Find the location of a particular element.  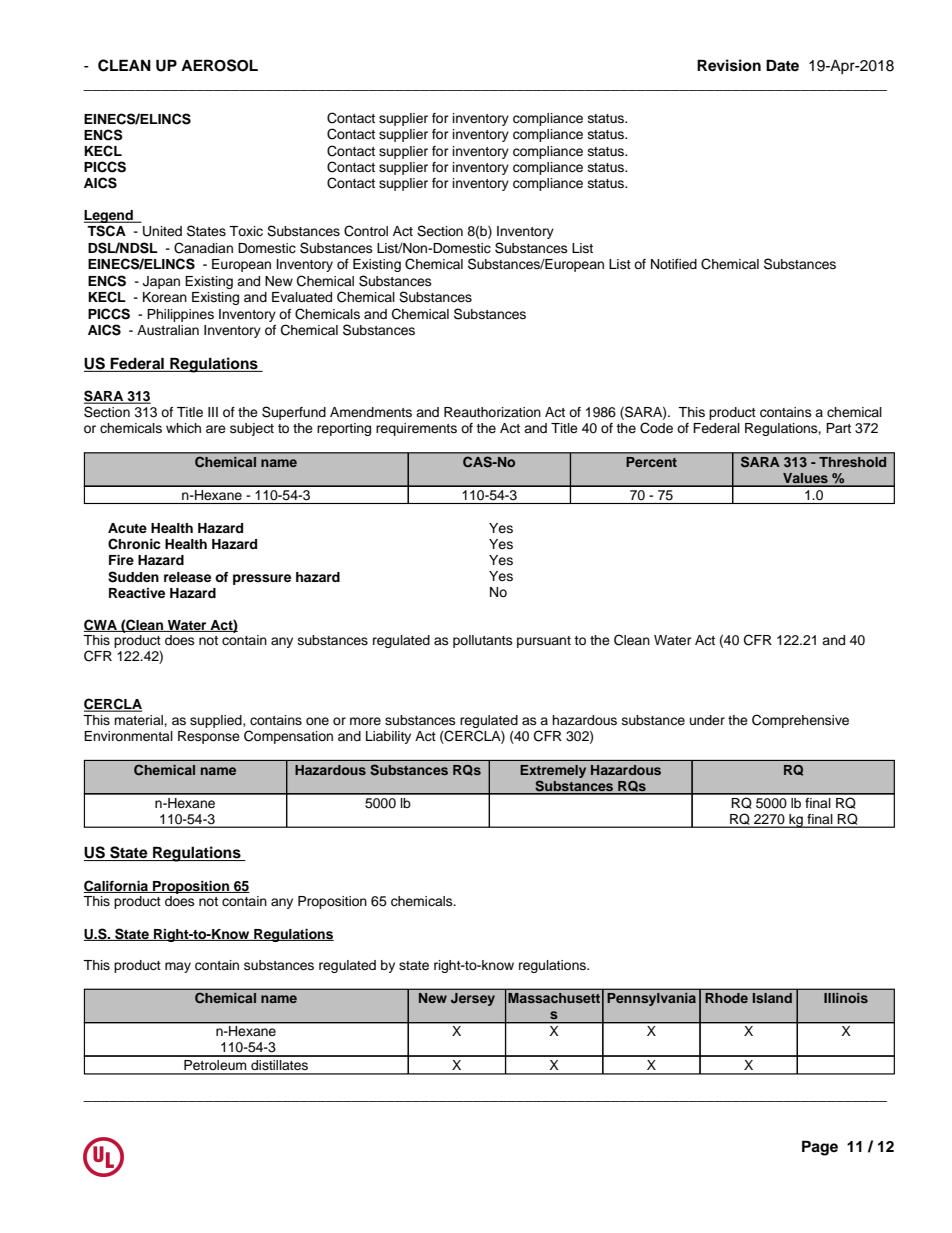

Australian is located at coordinates (168, 330).
